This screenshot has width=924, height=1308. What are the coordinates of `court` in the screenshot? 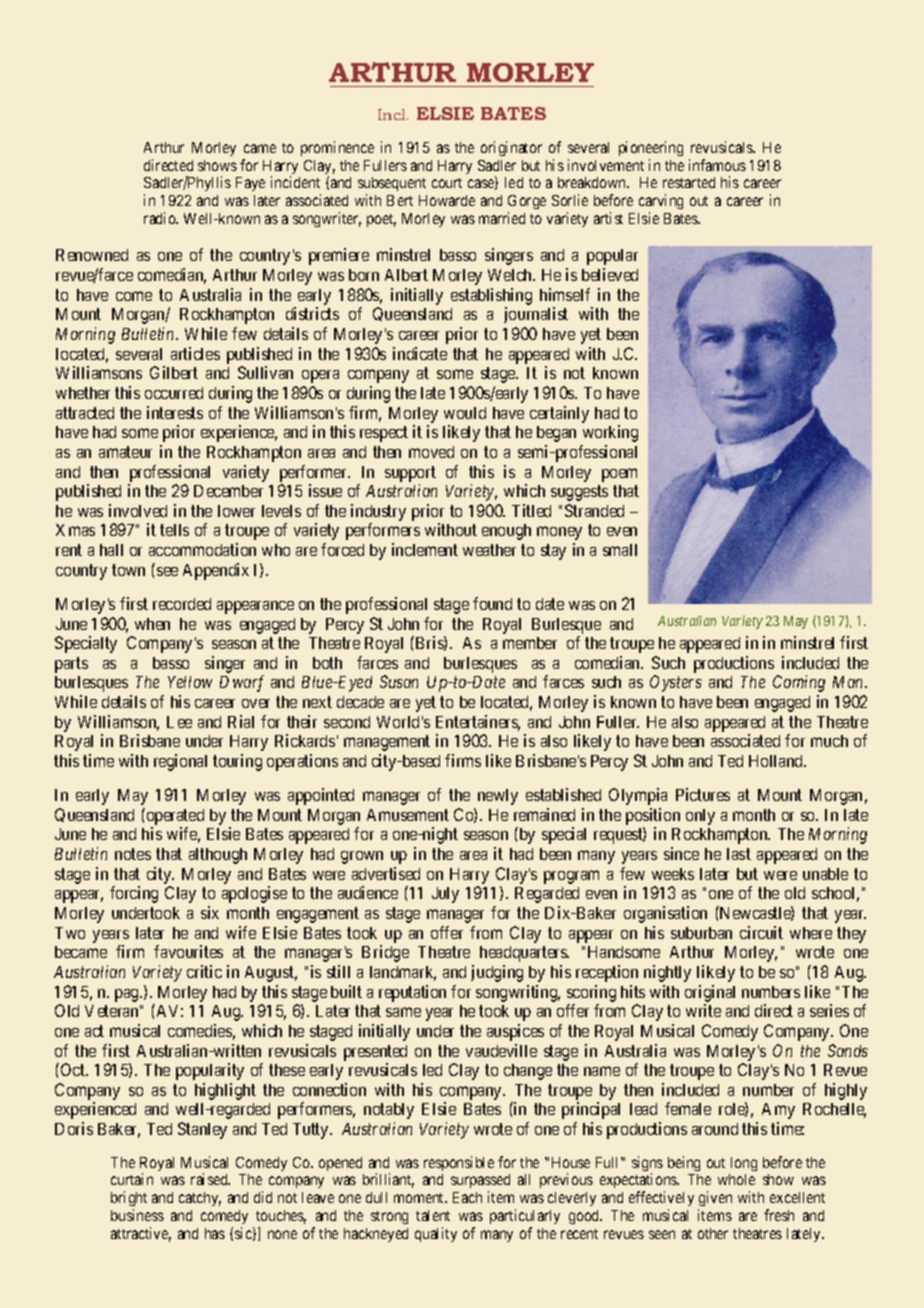 It's located at (447, 183).
